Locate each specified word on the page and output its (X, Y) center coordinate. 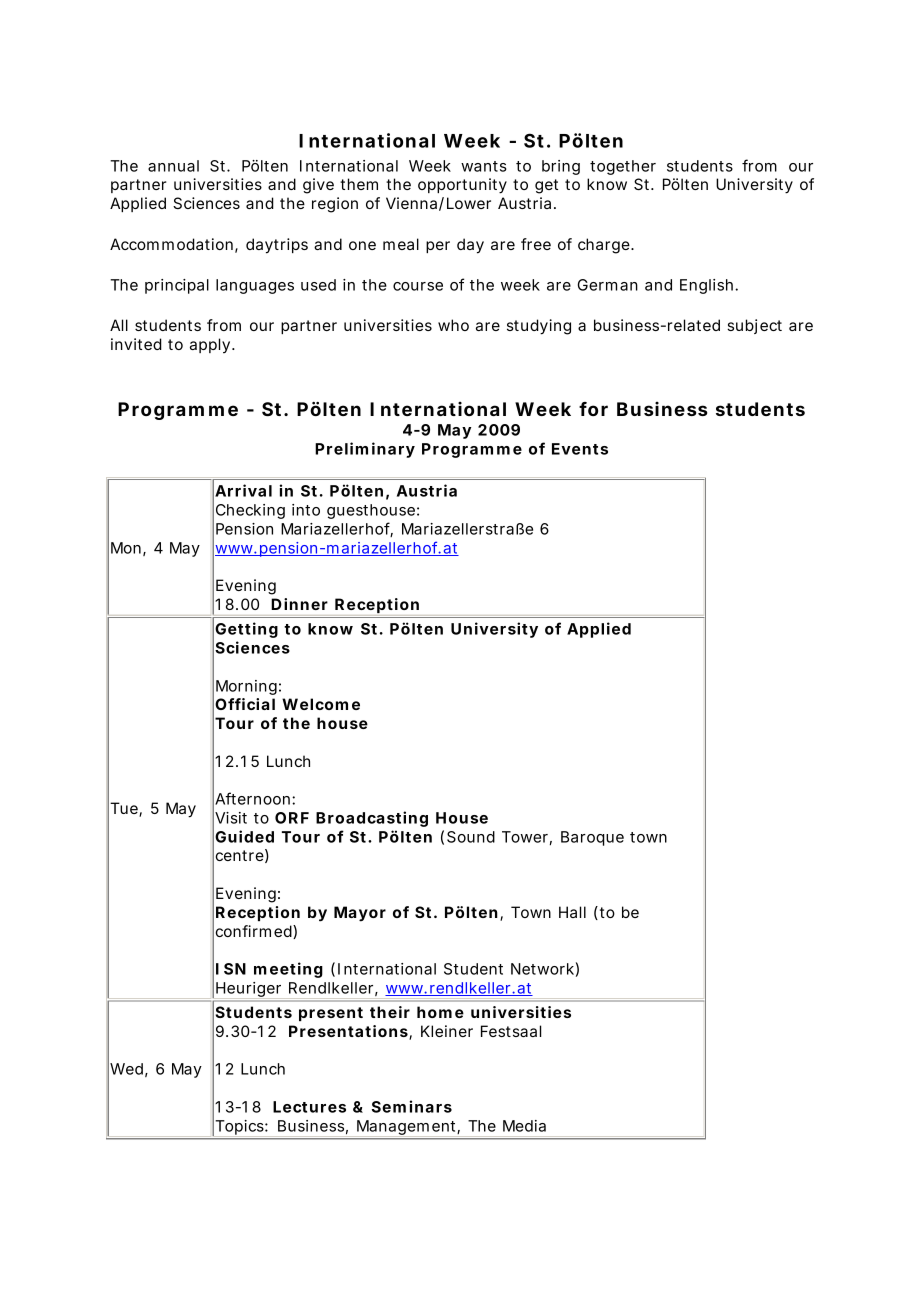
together (623, 167)
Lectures (309, 1107)
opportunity (462, 186)
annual (173, 166)
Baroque (592, 838)
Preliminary (365, 450)
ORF (292, 818)
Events (580, 449)
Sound (471, 837)
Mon (126, 548)
